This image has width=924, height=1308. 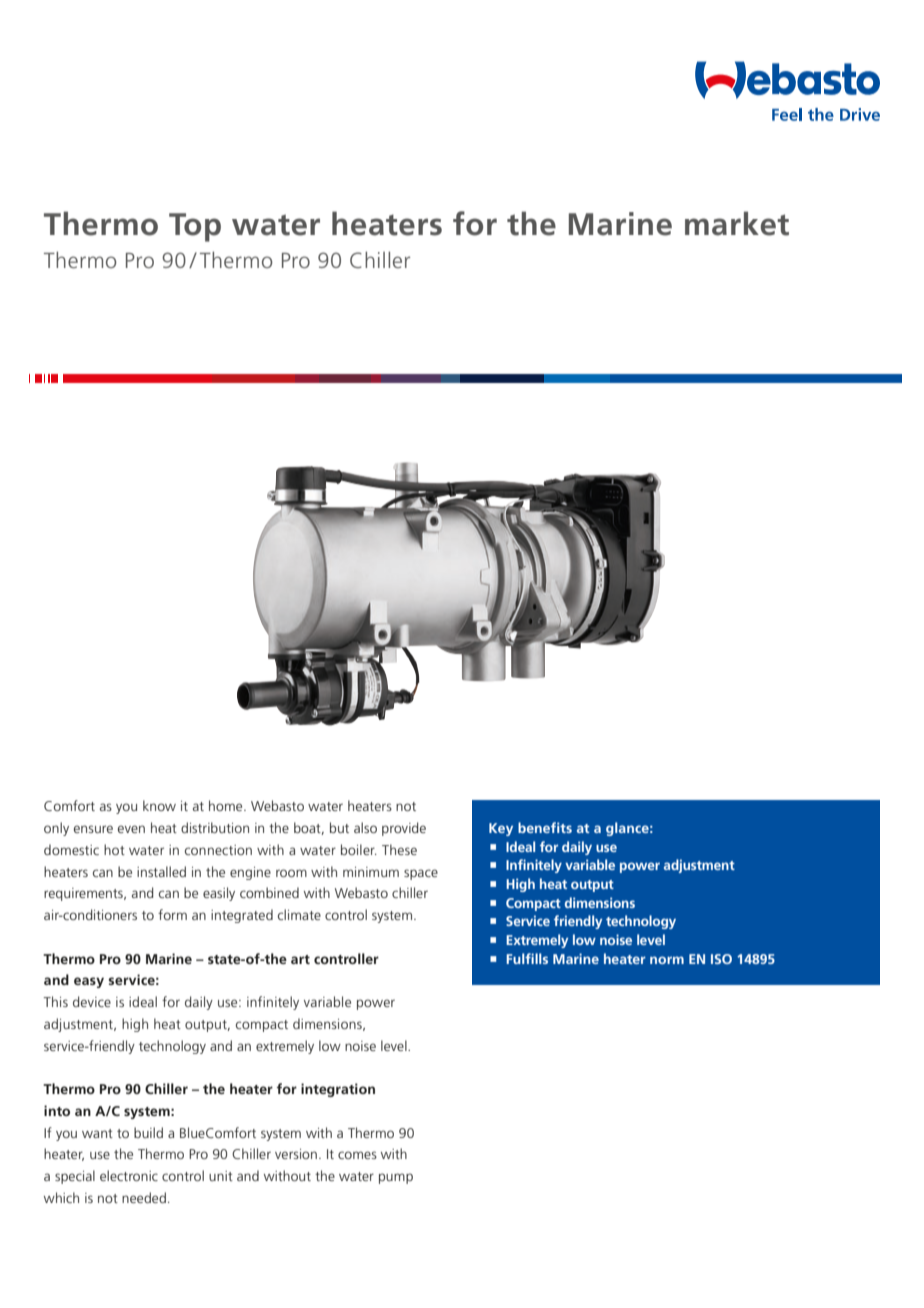 What do you see at coordinates (195, 227) in the image?
I see `Top` at bounding box center [195, 227].
